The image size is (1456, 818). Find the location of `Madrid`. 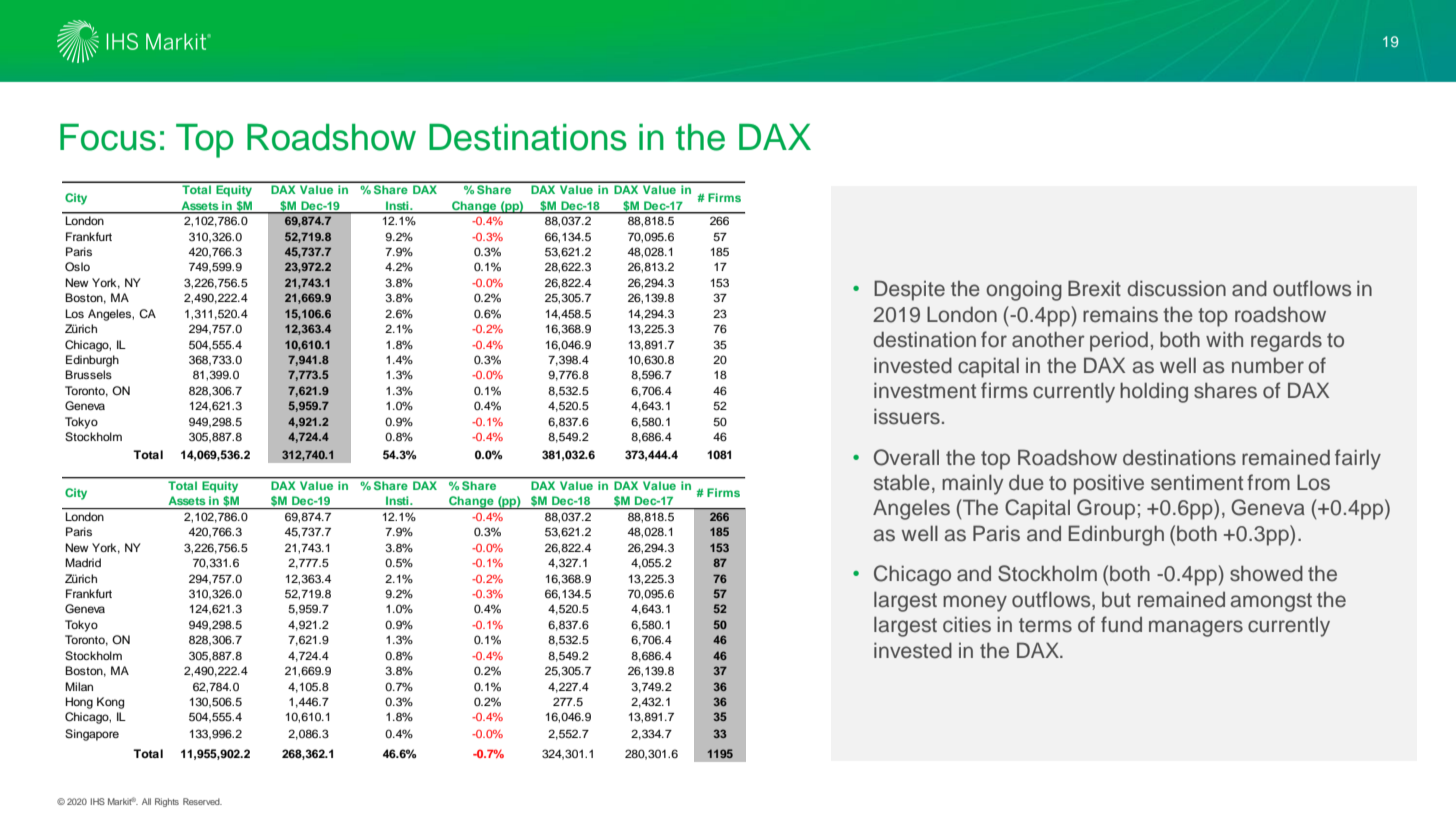

Madrid is located at coordinates (83, 562).
